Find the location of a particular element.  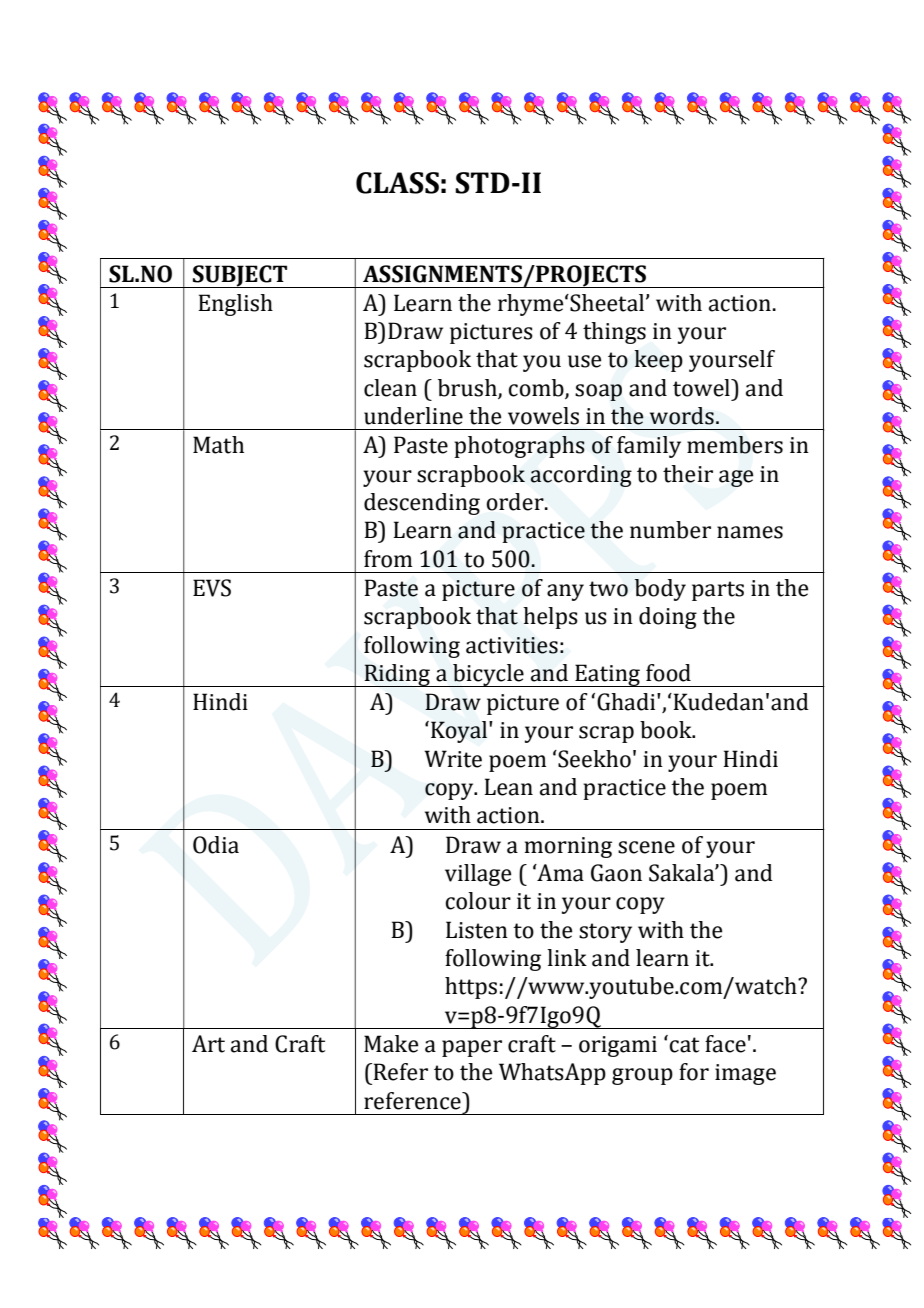

village is located at coordinates (478, 875).
